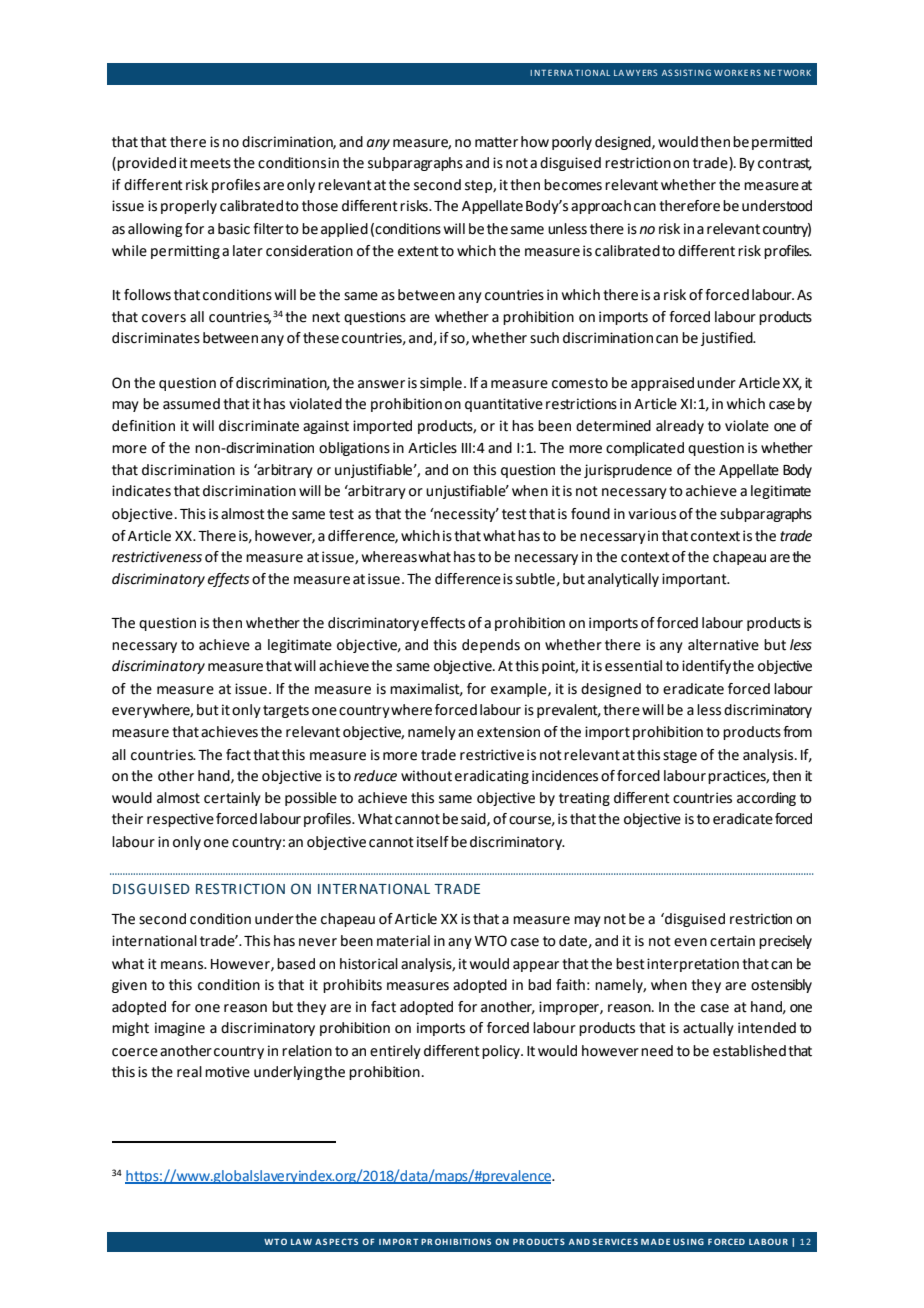 The image size is (924, 1308). Describe the element at coordinates (180, 820) in the page. I see `respective` at that location.
